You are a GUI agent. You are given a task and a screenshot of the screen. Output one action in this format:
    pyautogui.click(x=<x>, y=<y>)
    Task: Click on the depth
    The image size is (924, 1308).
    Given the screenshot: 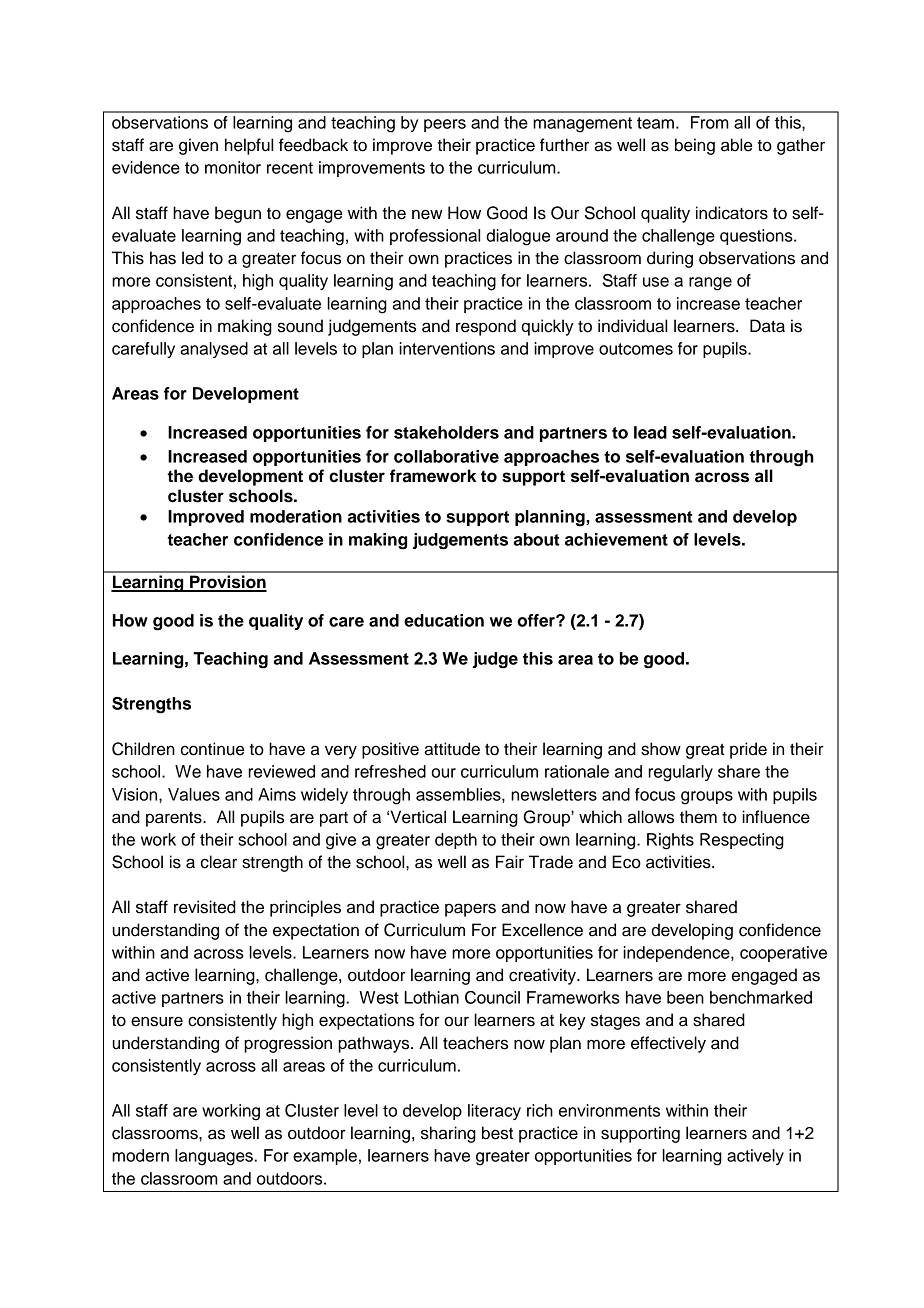 What is the action you would take?
    pyautogui.click(x=456, y=841)
